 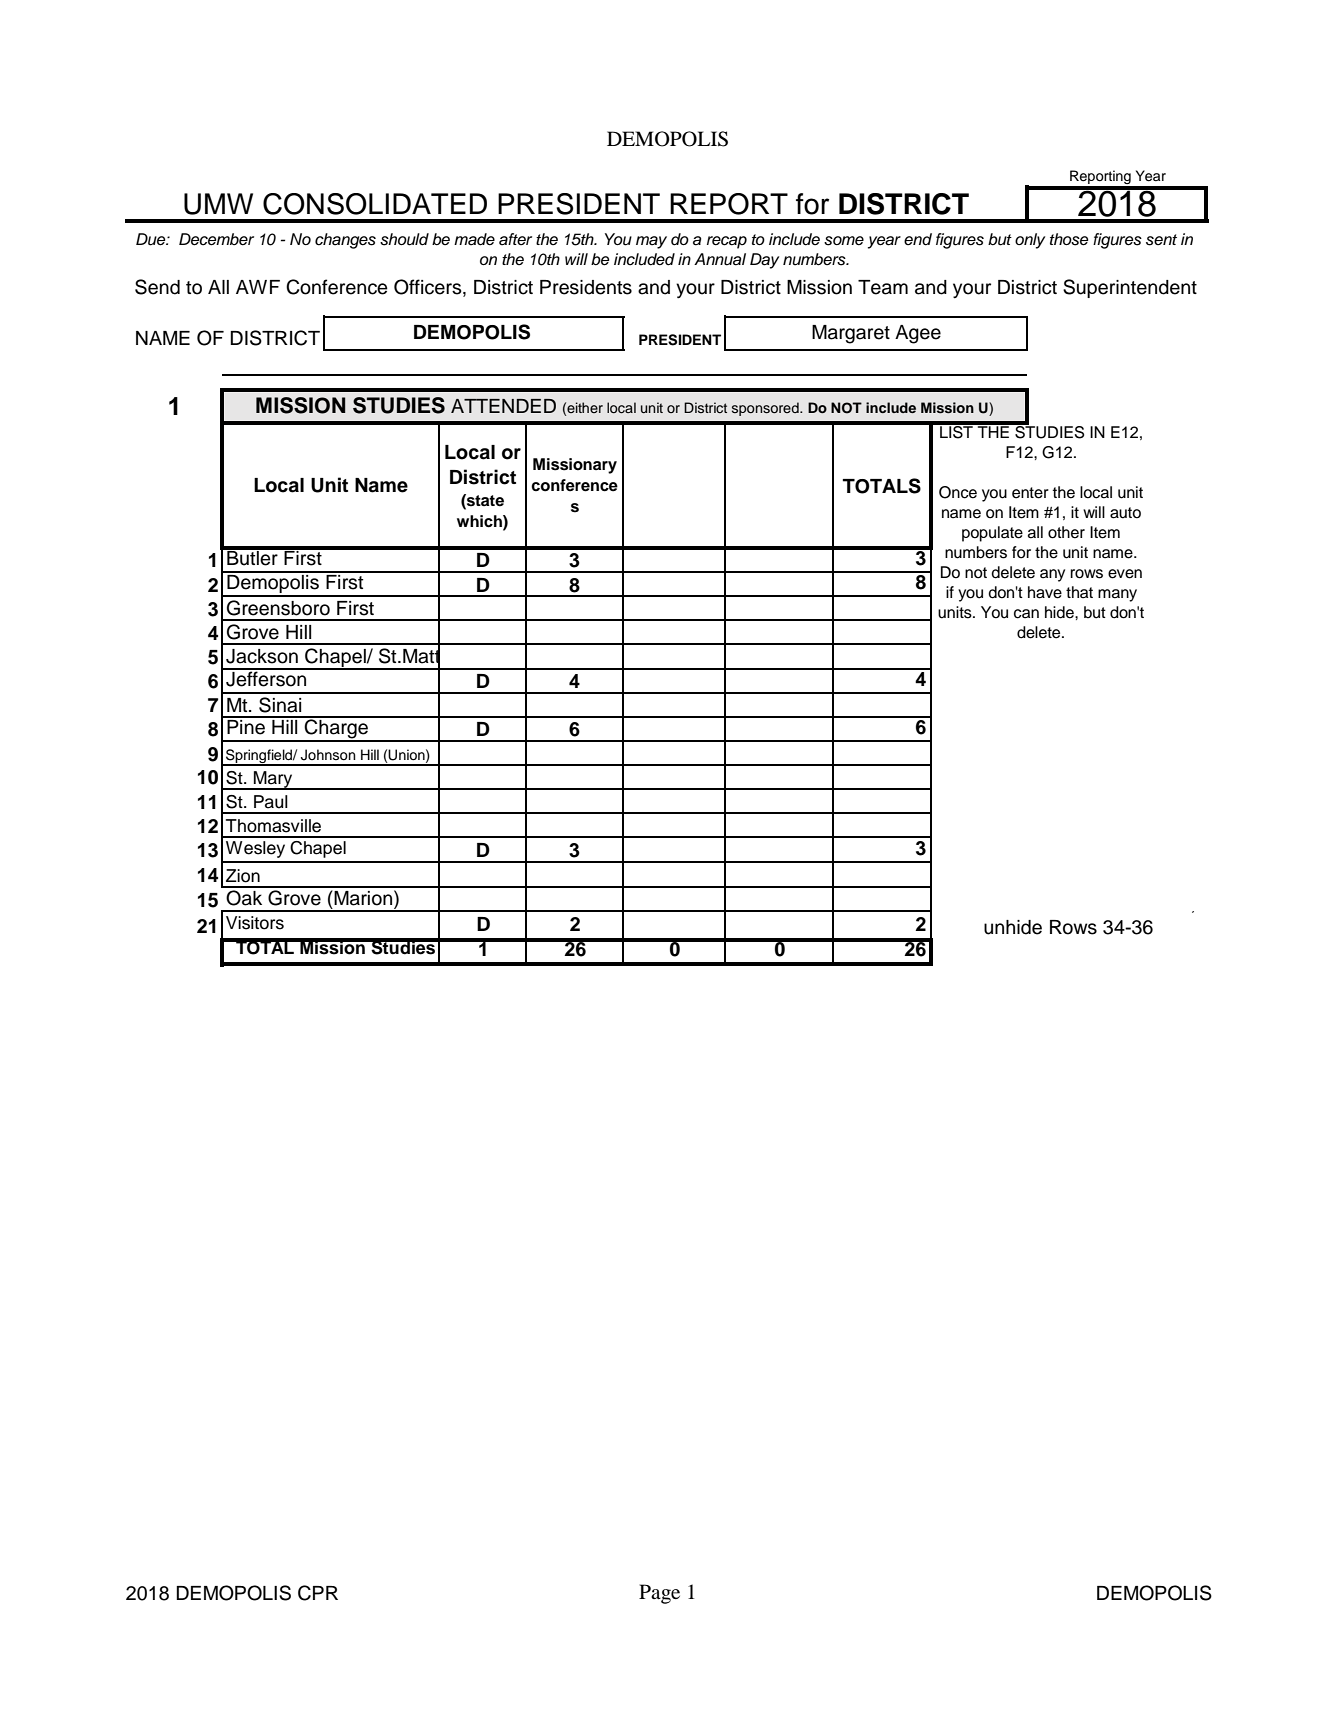 What do you see at coordinates (659, 1594) in the screenshot?
I see `Page` at bounding box center [659, 1594].
